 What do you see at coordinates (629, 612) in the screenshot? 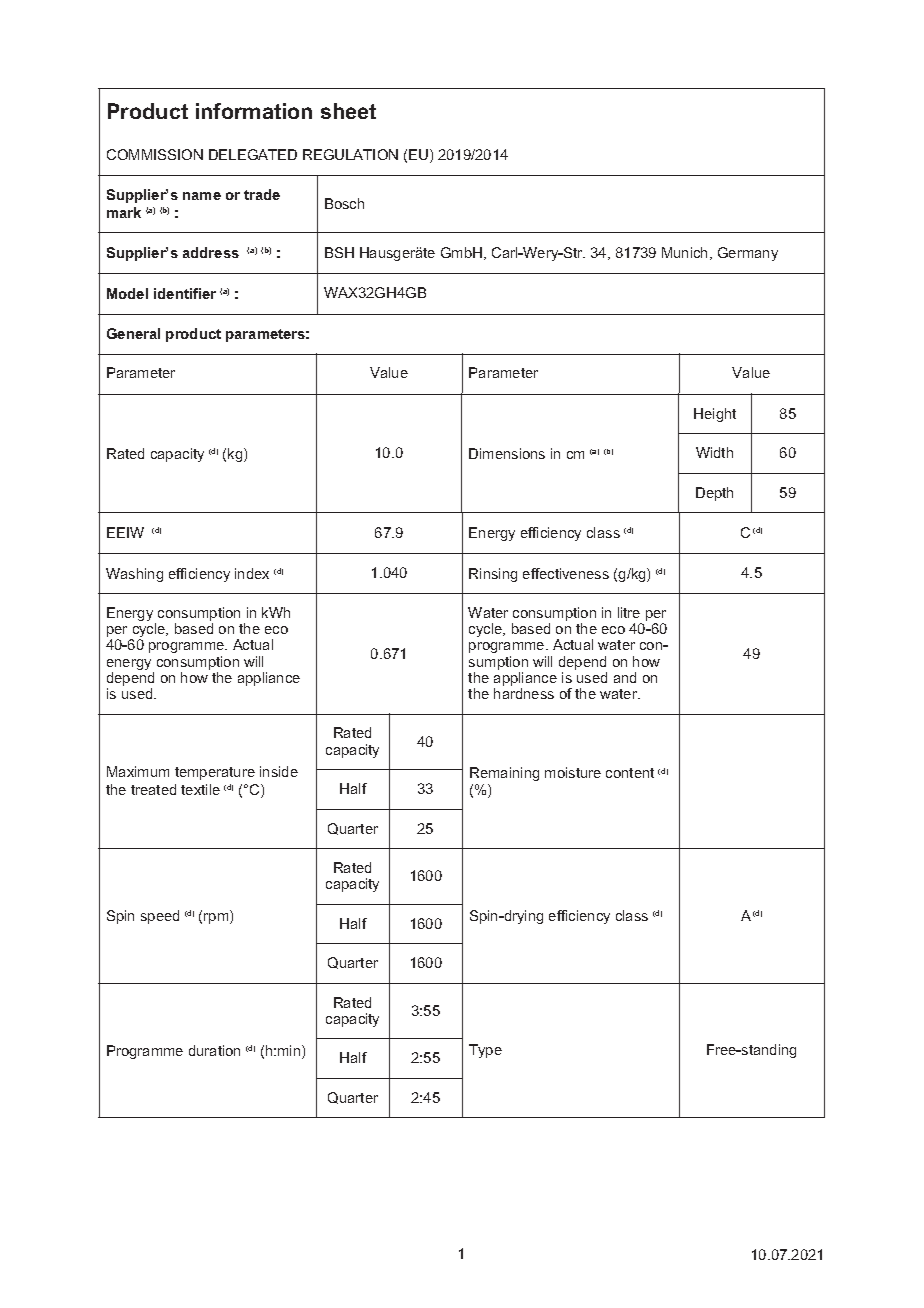
I see `litre` at bounding box center [629, 612].
